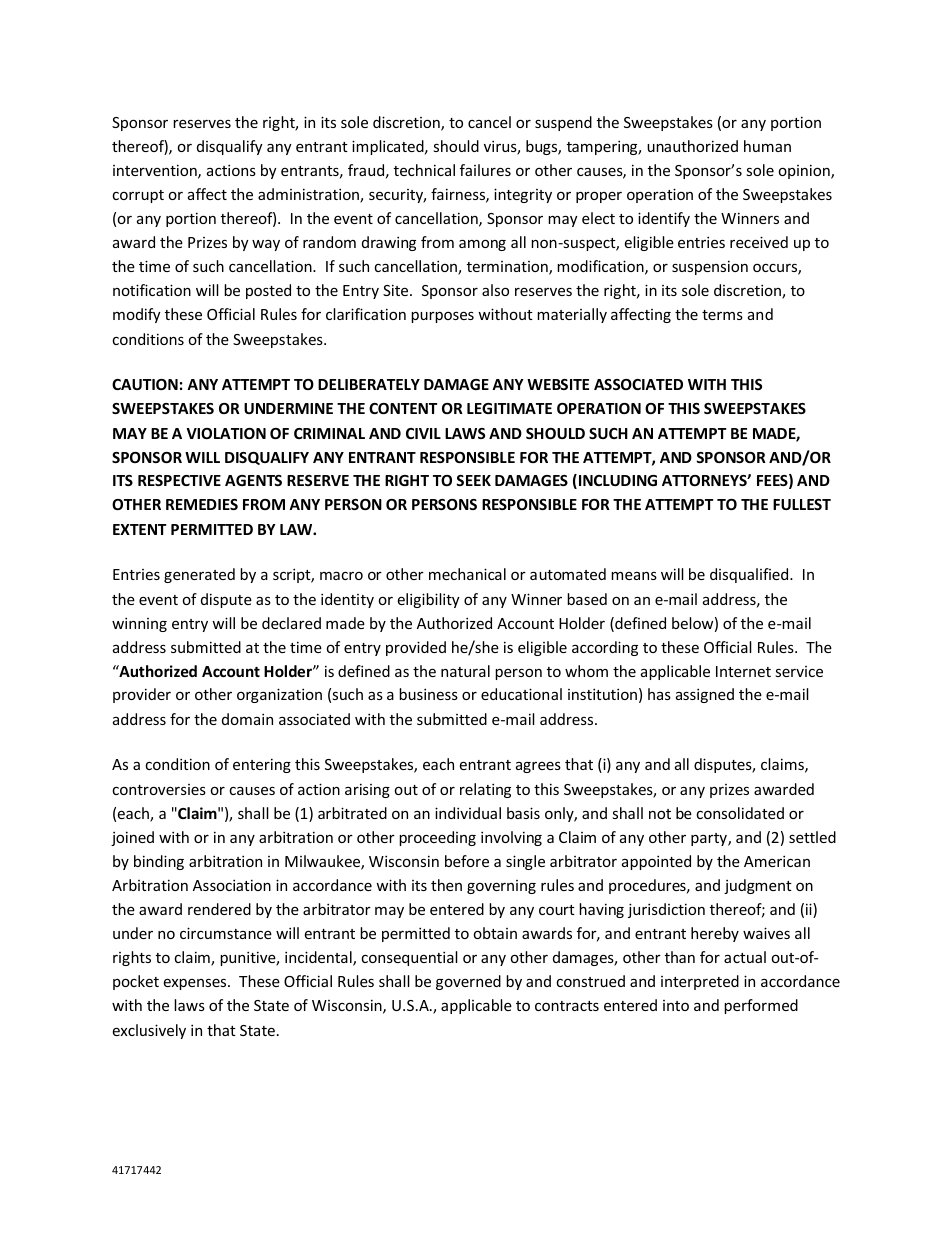  I want to click on corrupt, so click(138, 196).
